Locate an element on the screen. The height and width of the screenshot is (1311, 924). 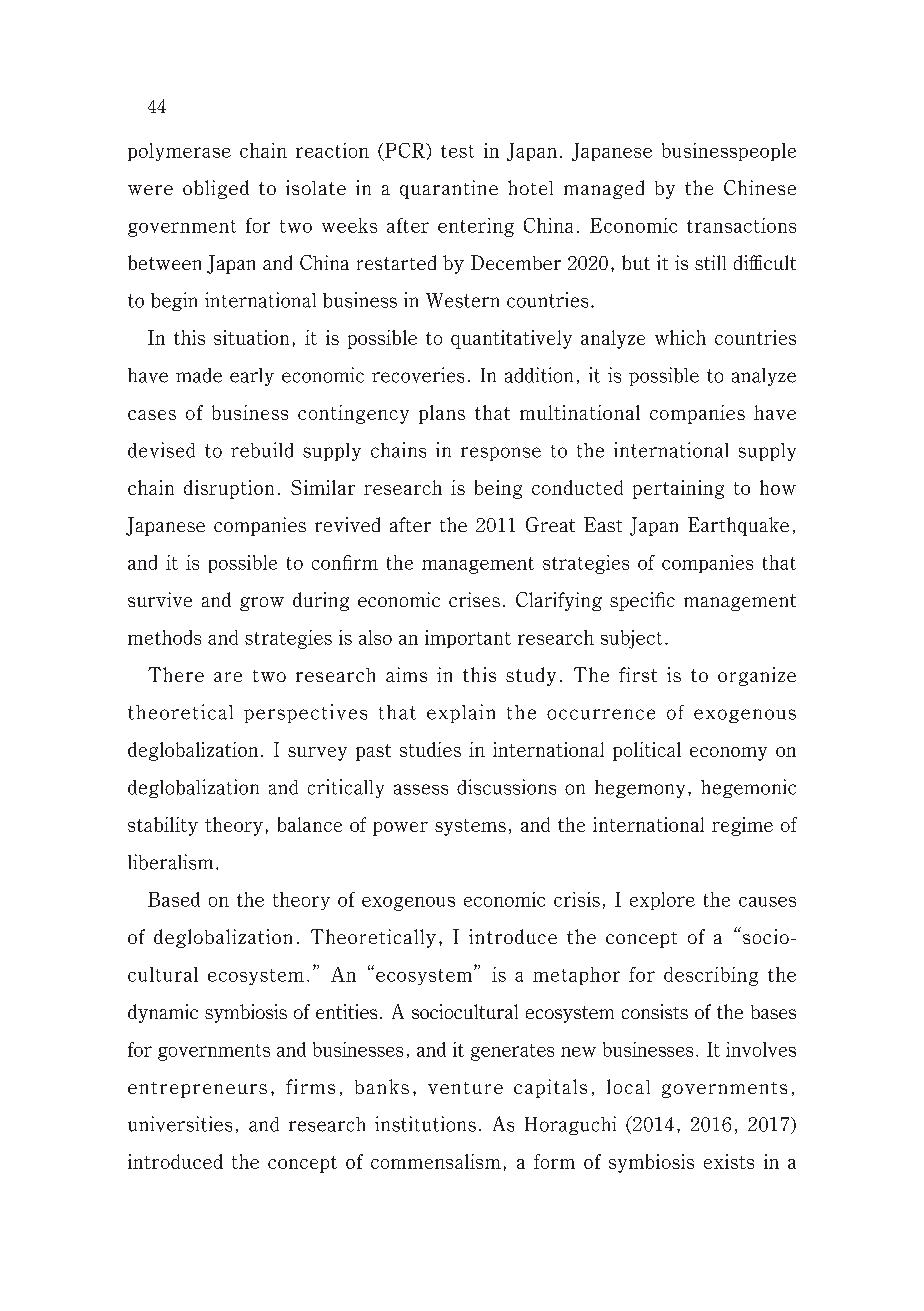
Chinese is located at coordinates (760, 187).
